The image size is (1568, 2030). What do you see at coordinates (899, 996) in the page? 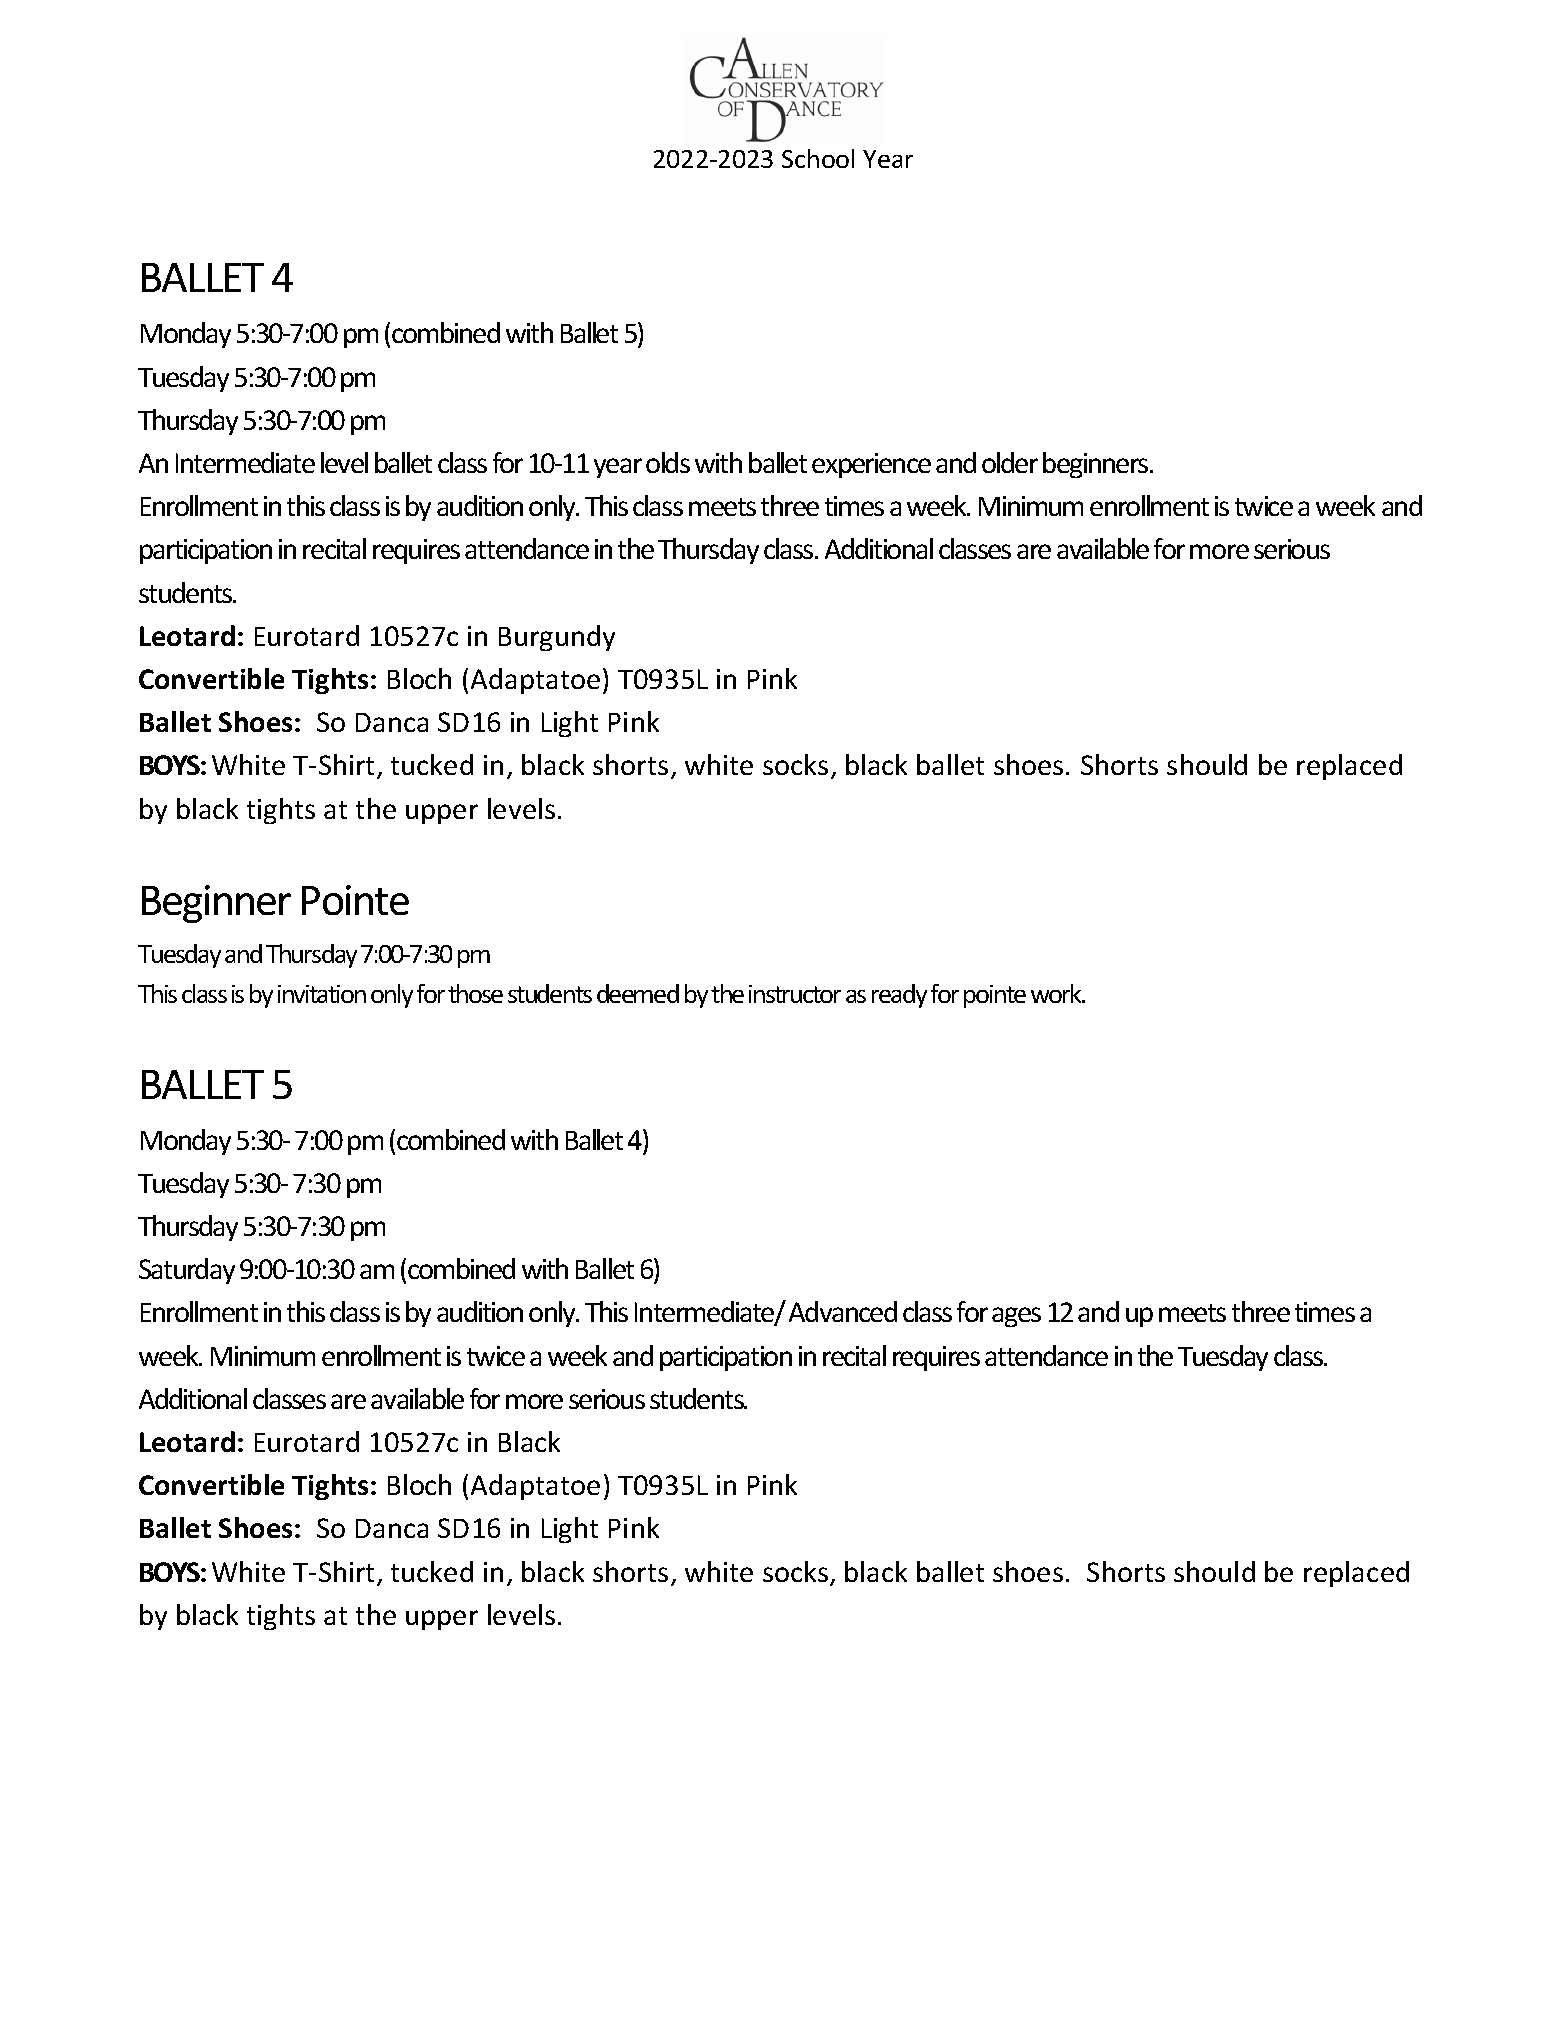
I see `ready` at bounding box center [899, 996].
